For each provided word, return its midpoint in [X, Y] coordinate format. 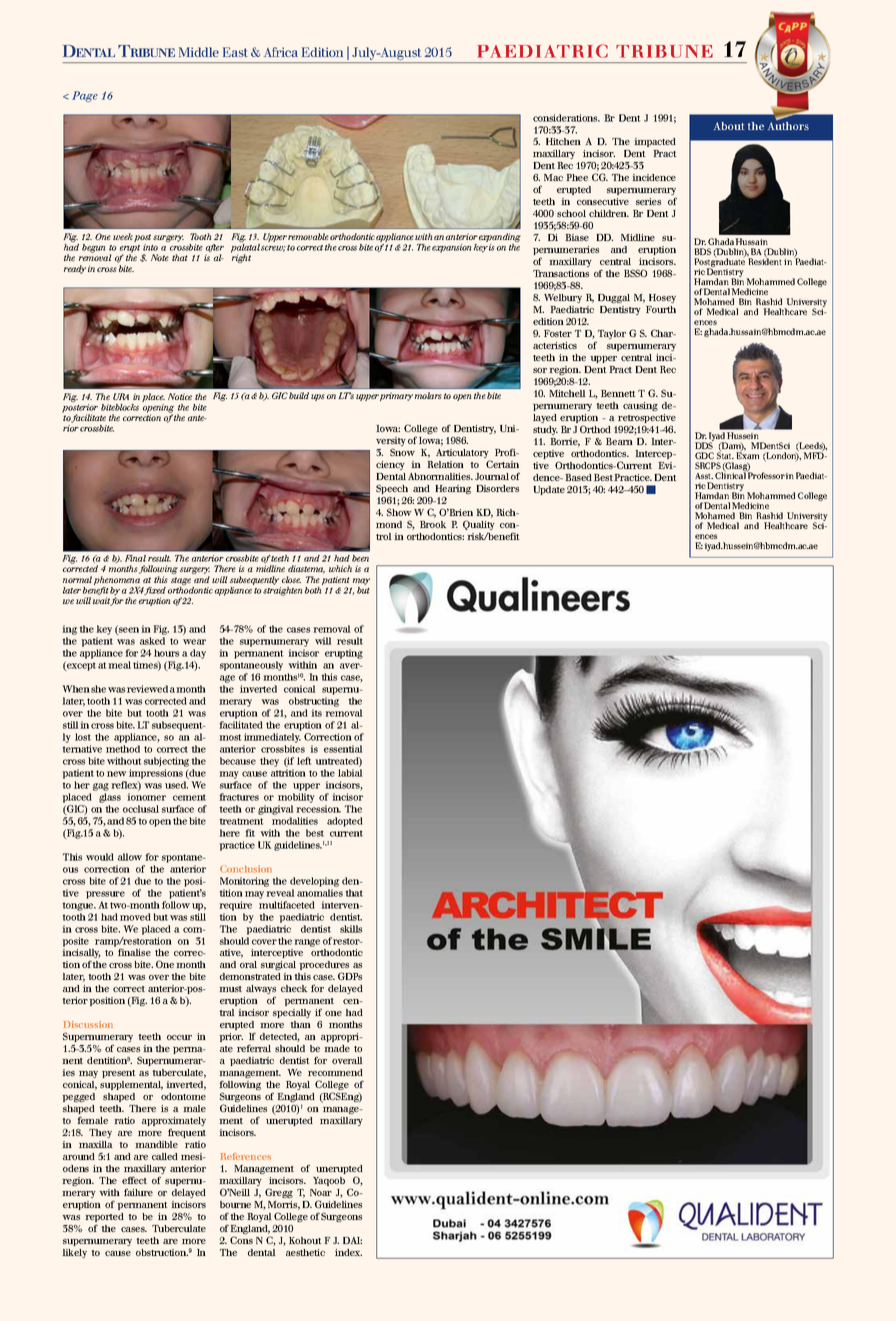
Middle [199, 52]
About [729, 126]
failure [138, 1192]
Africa [281, 52]
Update [549, 490]
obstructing [314, 702]
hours [166, 653]
